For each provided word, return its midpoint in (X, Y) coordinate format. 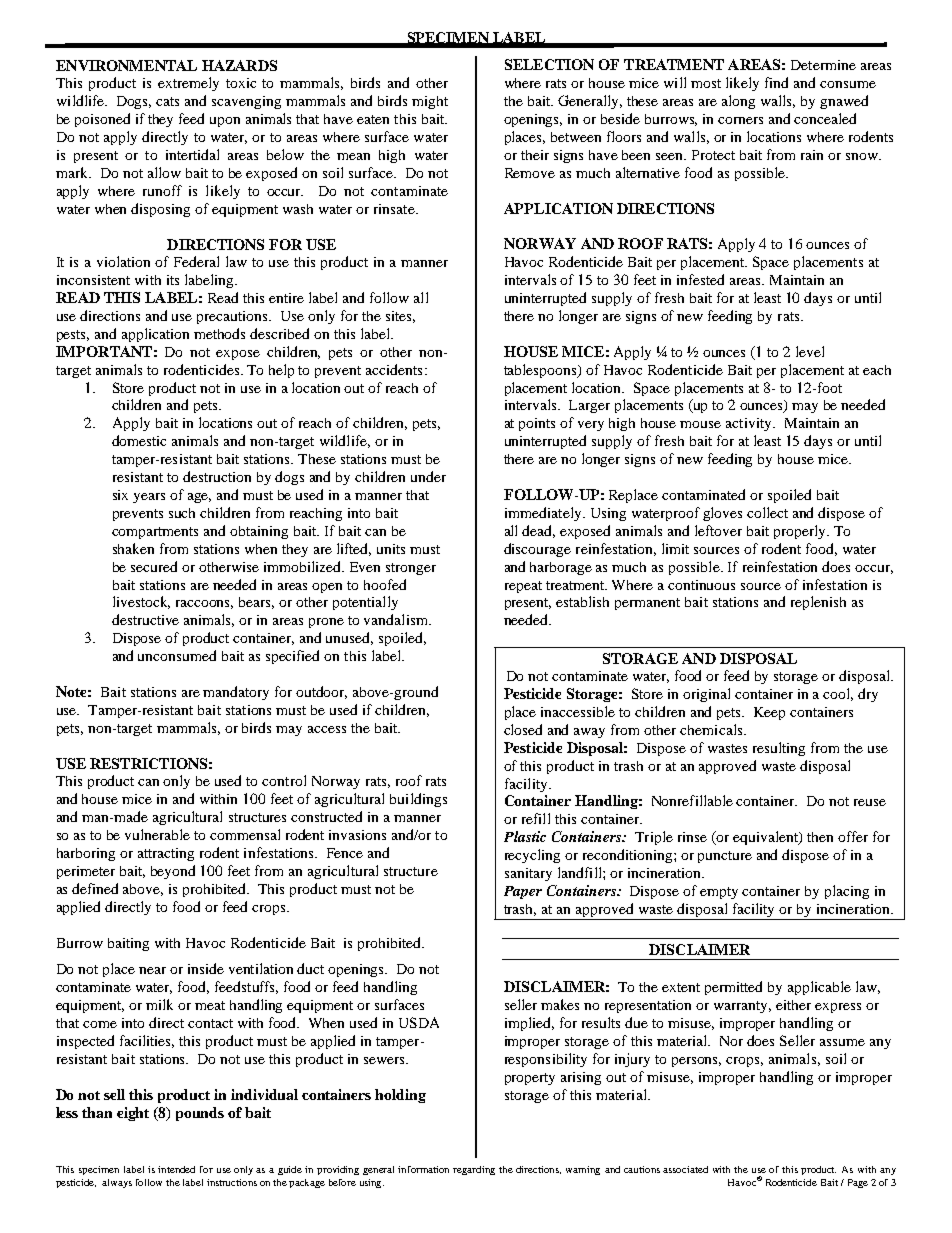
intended (176, 1169)
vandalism (397, 619)
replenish (818, 603)
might (430, 102)
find (776, 82)
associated (685, 1169)
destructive (145, 619)
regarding (474, 1170)
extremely (188, 84)
